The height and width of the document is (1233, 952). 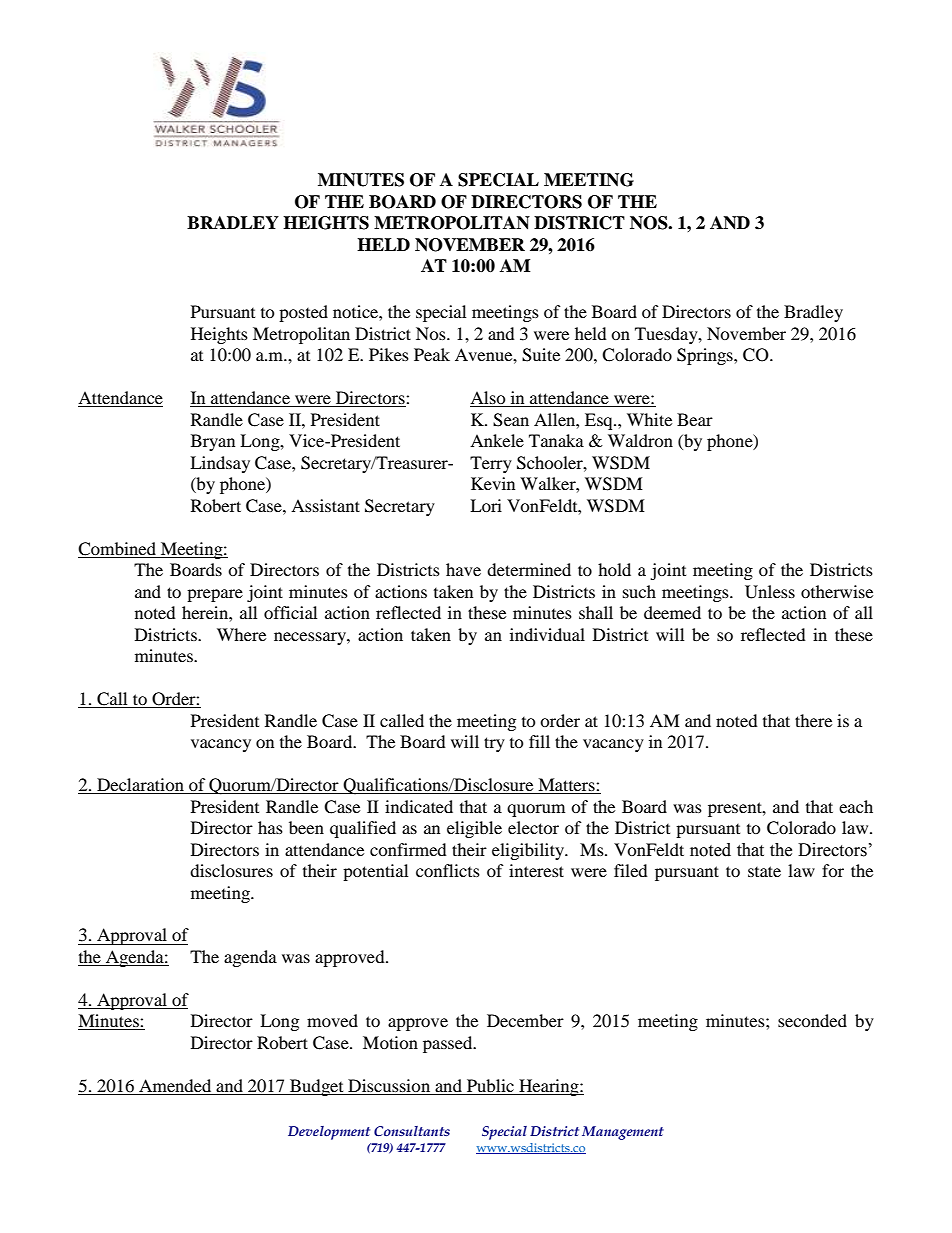 What do you see at coordinates (856, 806) in the document?
I see `each` at bounding box center [856, 806].
